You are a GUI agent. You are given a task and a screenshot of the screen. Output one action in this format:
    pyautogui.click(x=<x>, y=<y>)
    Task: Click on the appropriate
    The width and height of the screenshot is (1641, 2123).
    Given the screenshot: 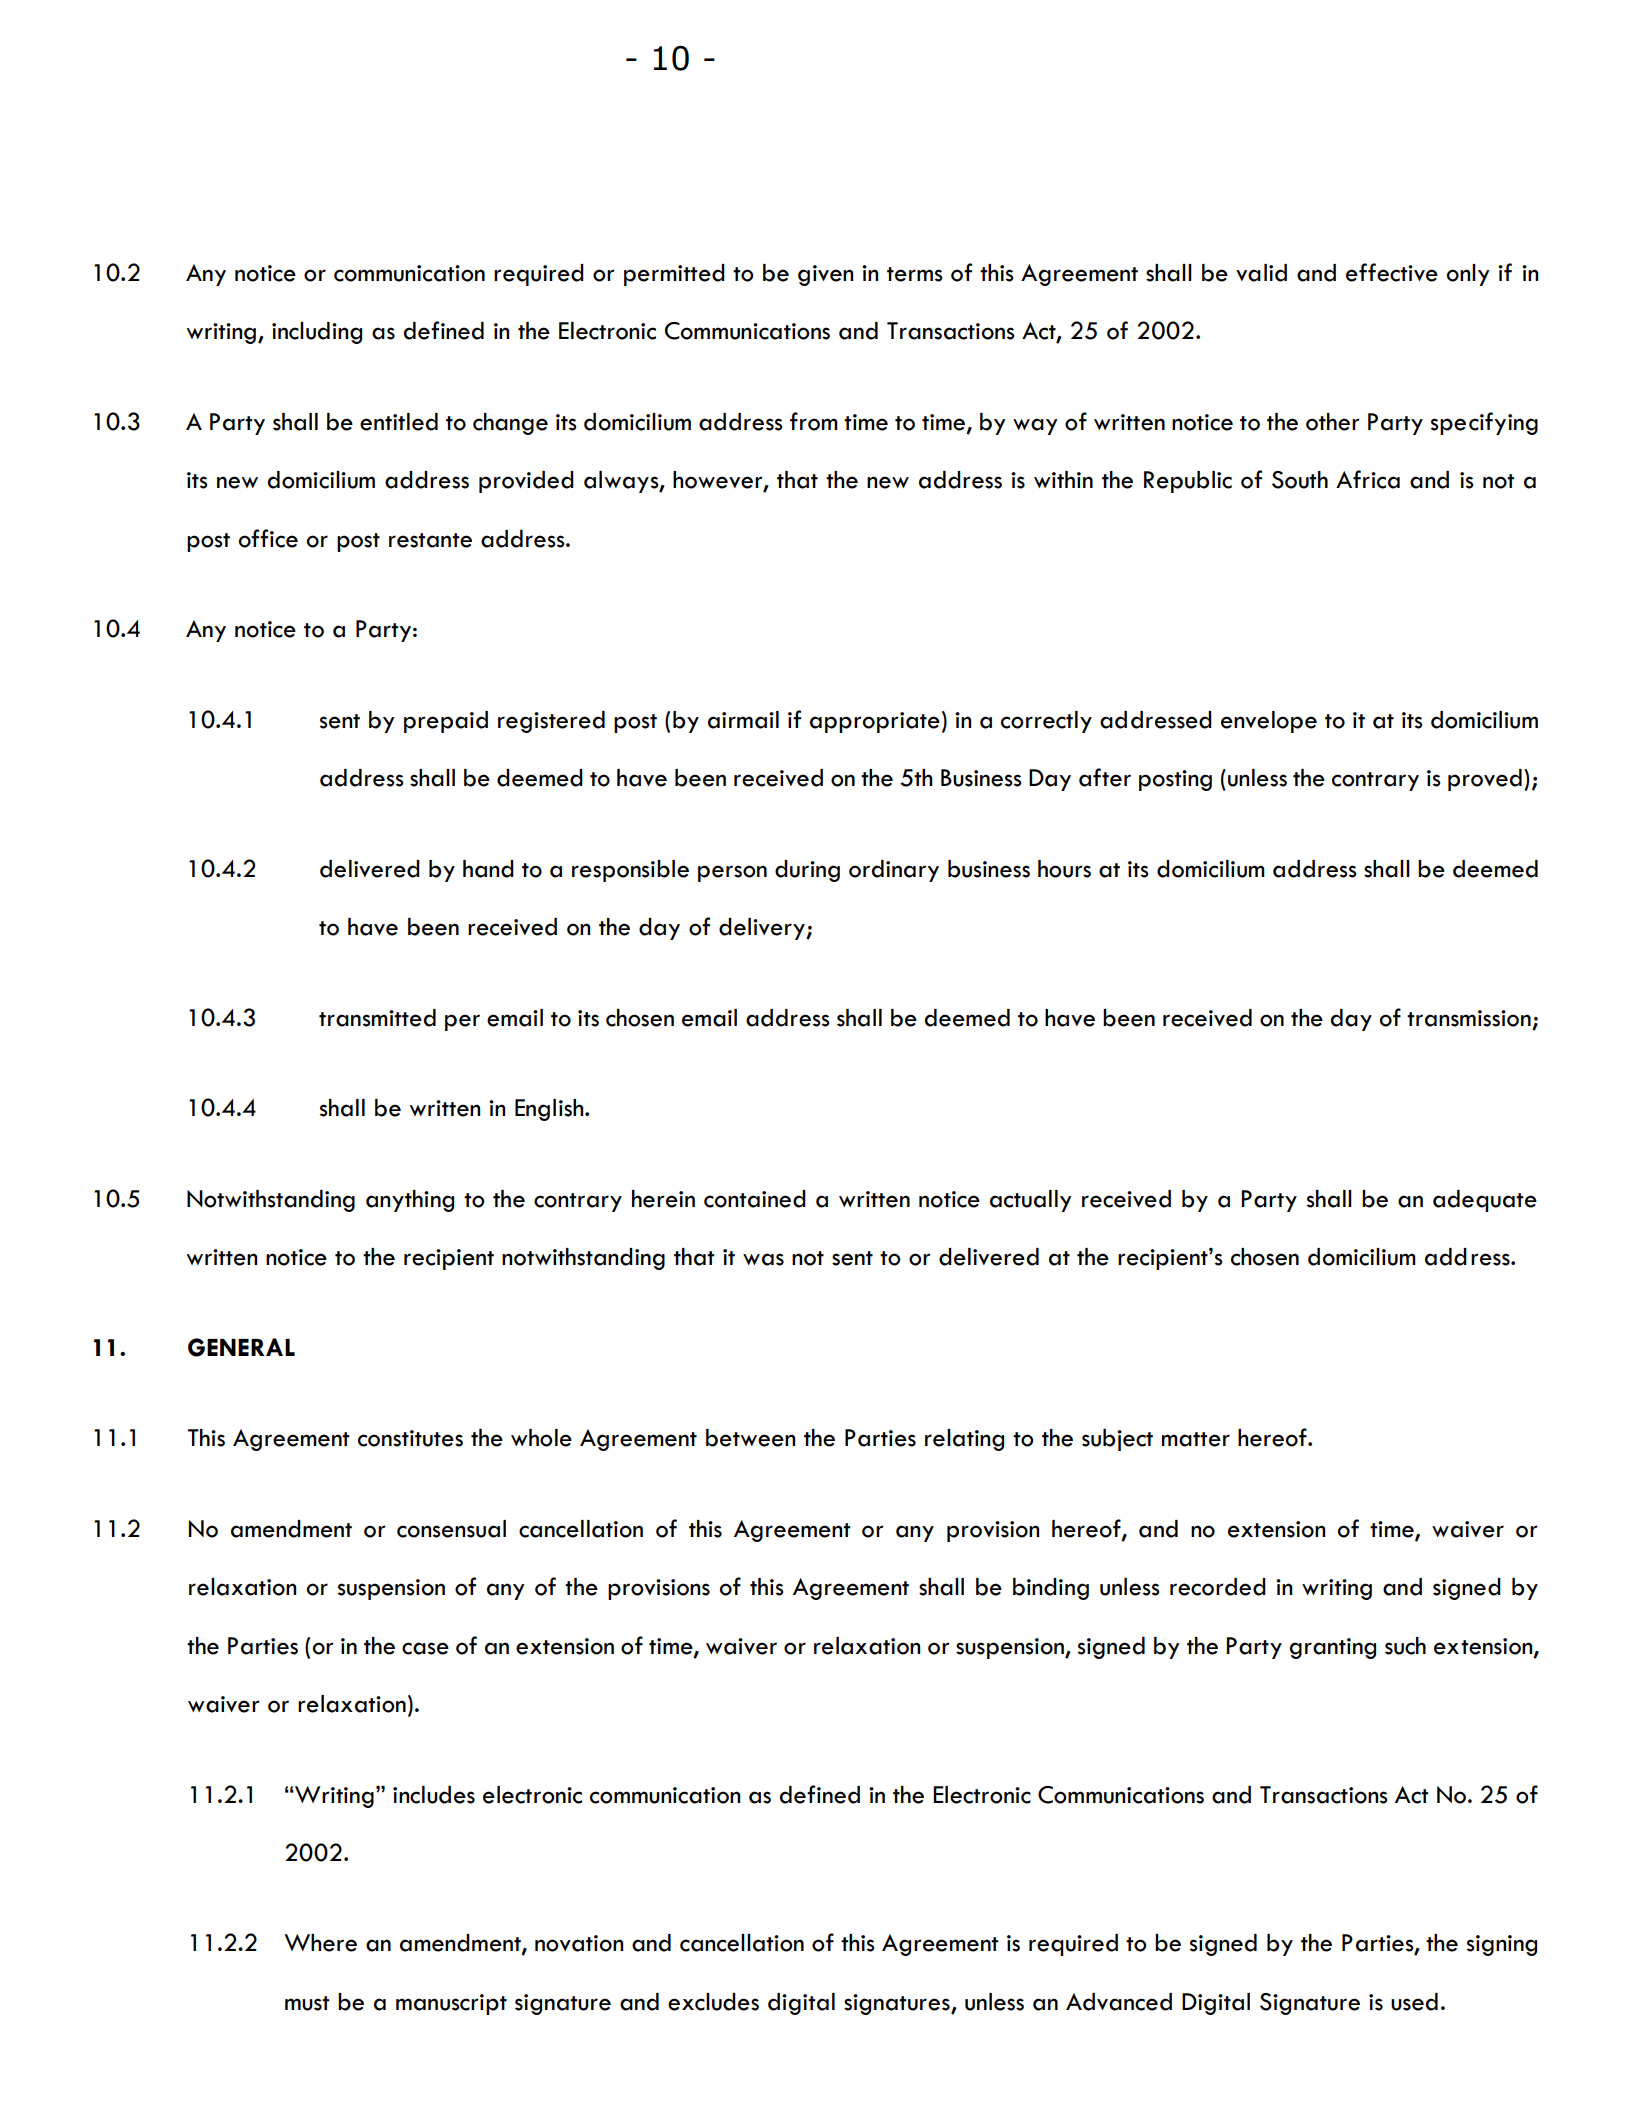 What is the action you would take?
    pyautogui.click(x=875, y=722)
